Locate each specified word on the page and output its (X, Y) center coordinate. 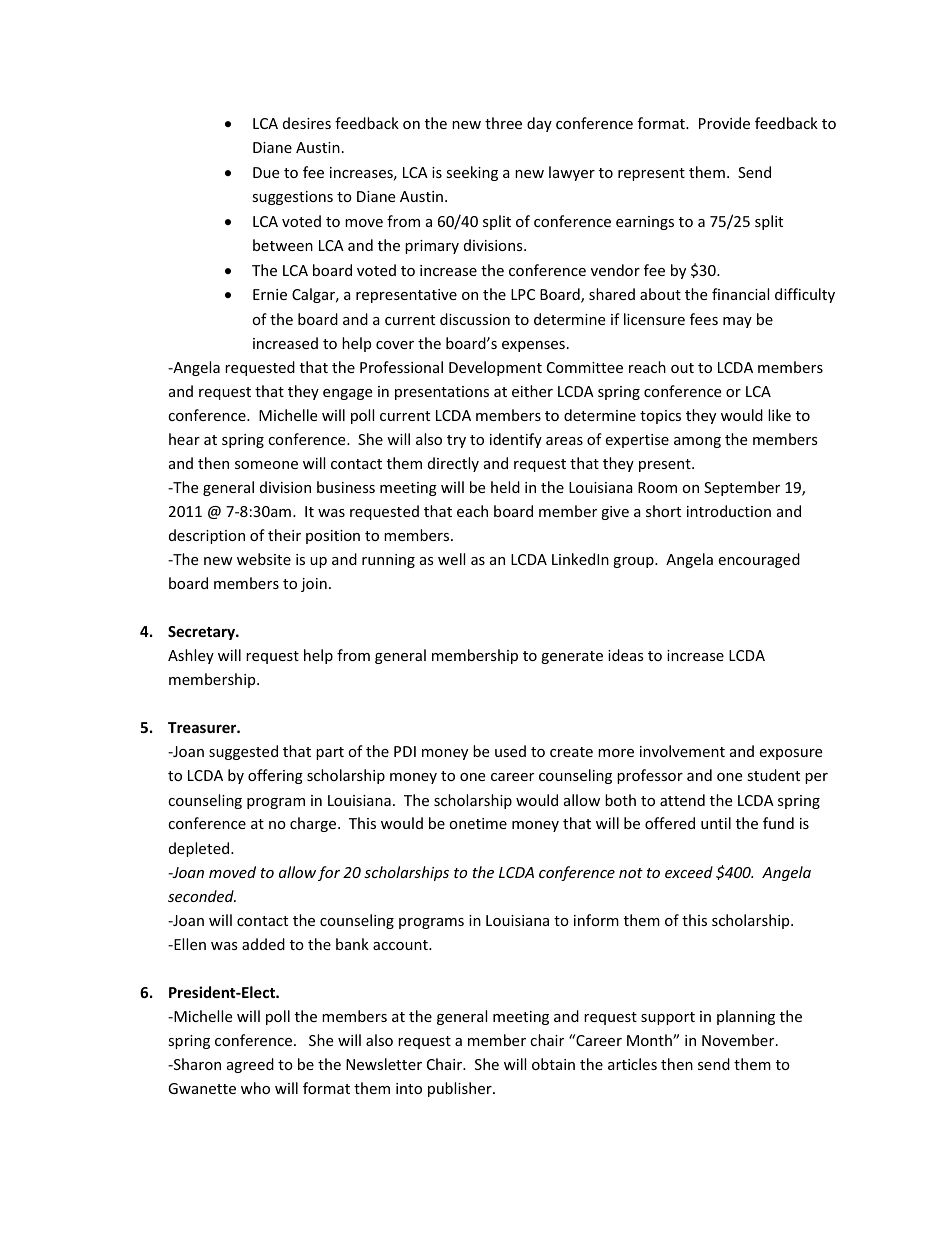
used (510, 751)
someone (266, 465)
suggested (243, 752)
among (697, 442)
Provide (724, 123)
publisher (461, 1089)
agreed (250, 1065)
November (739, 1040)
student (773, 775)
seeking (472, 173)
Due (266, 172)
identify (516, 440)
